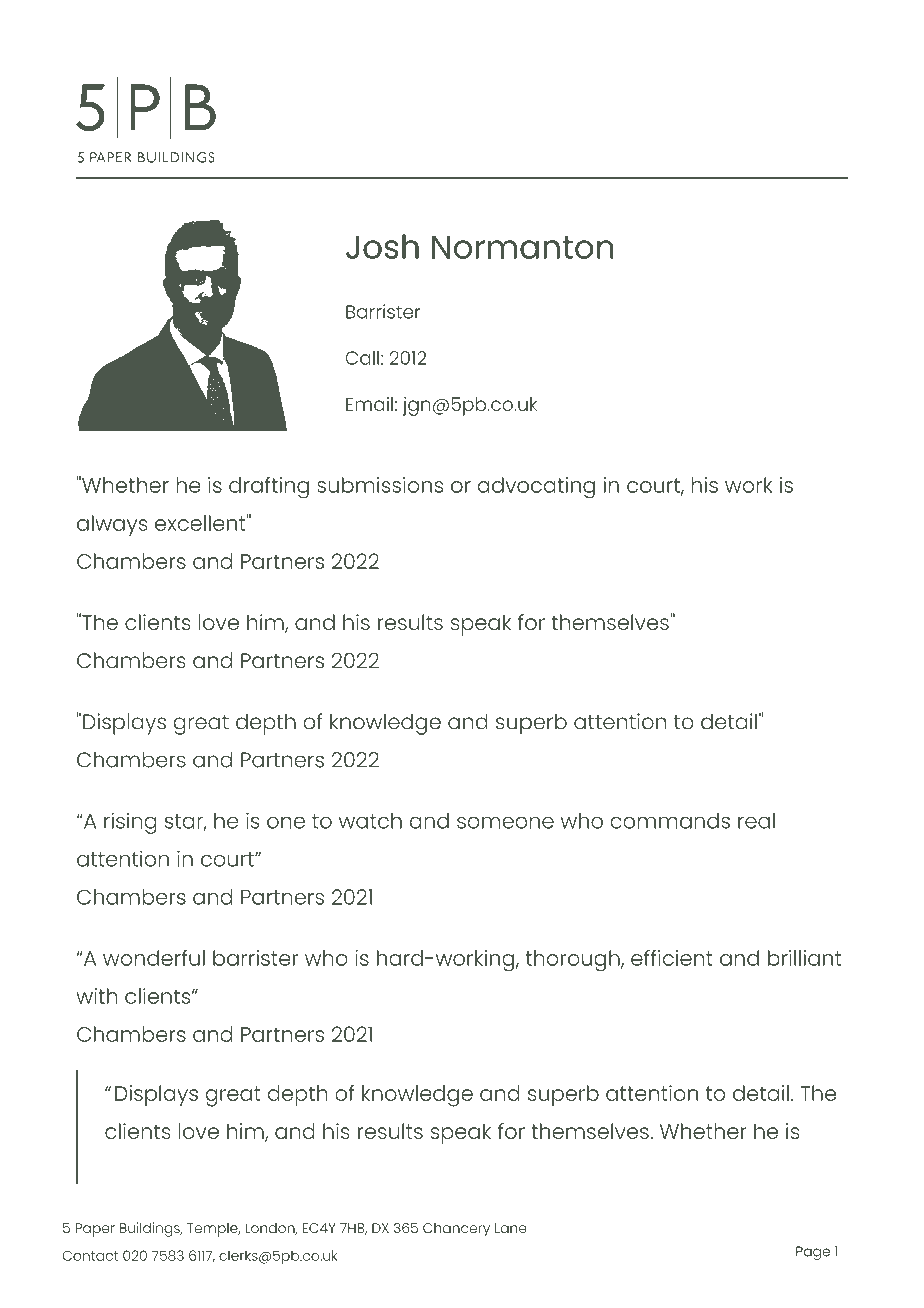 This screenshot has width=924, height=1308. I want to click on Josh, so click(382, 246).
